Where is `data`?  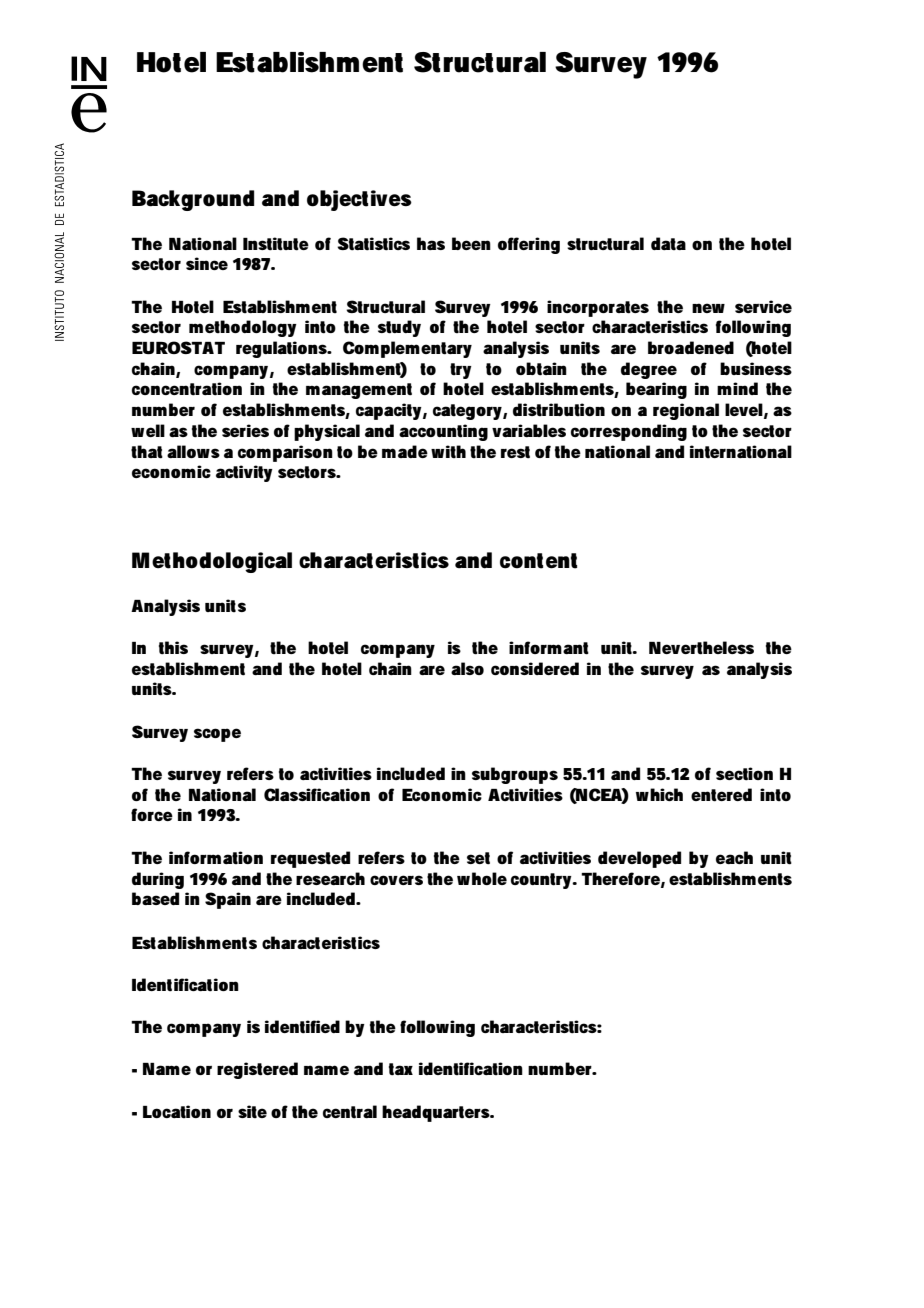
data is located at coordinates (668, 243).
